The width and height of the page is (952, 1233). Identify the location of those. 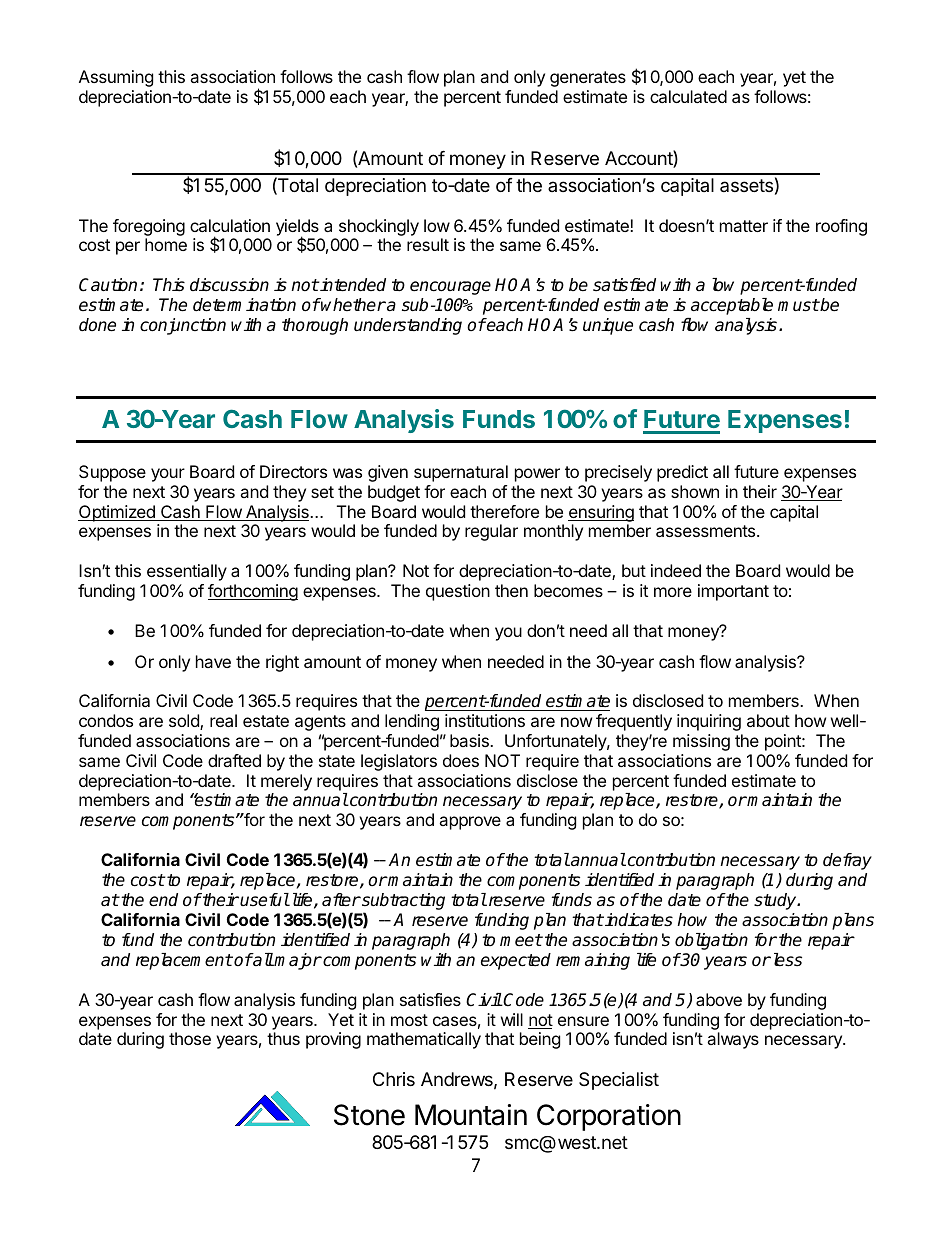
(190, 1038).
